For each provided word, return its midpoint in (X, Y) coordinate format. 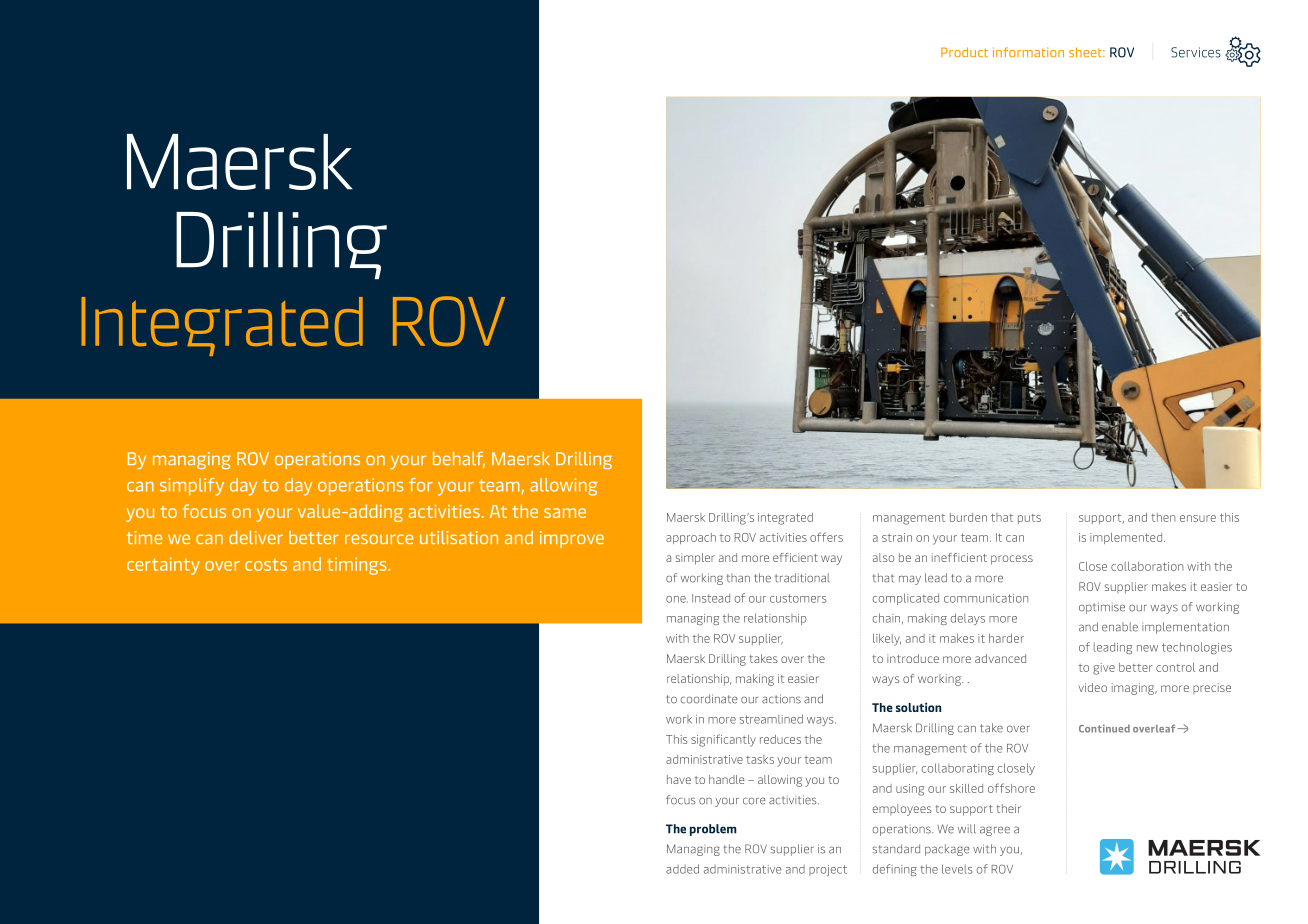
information (1028, 52)
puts (1029, 519)
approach (691, 538)
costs (266, 565)
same (565, 513)
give (1104, 669)
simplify (192, 487)
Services (1196, 52)
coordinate (709, 699)
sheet (1086, 52)
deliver (256, 537)
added (682, 869)
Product (964, 52)
